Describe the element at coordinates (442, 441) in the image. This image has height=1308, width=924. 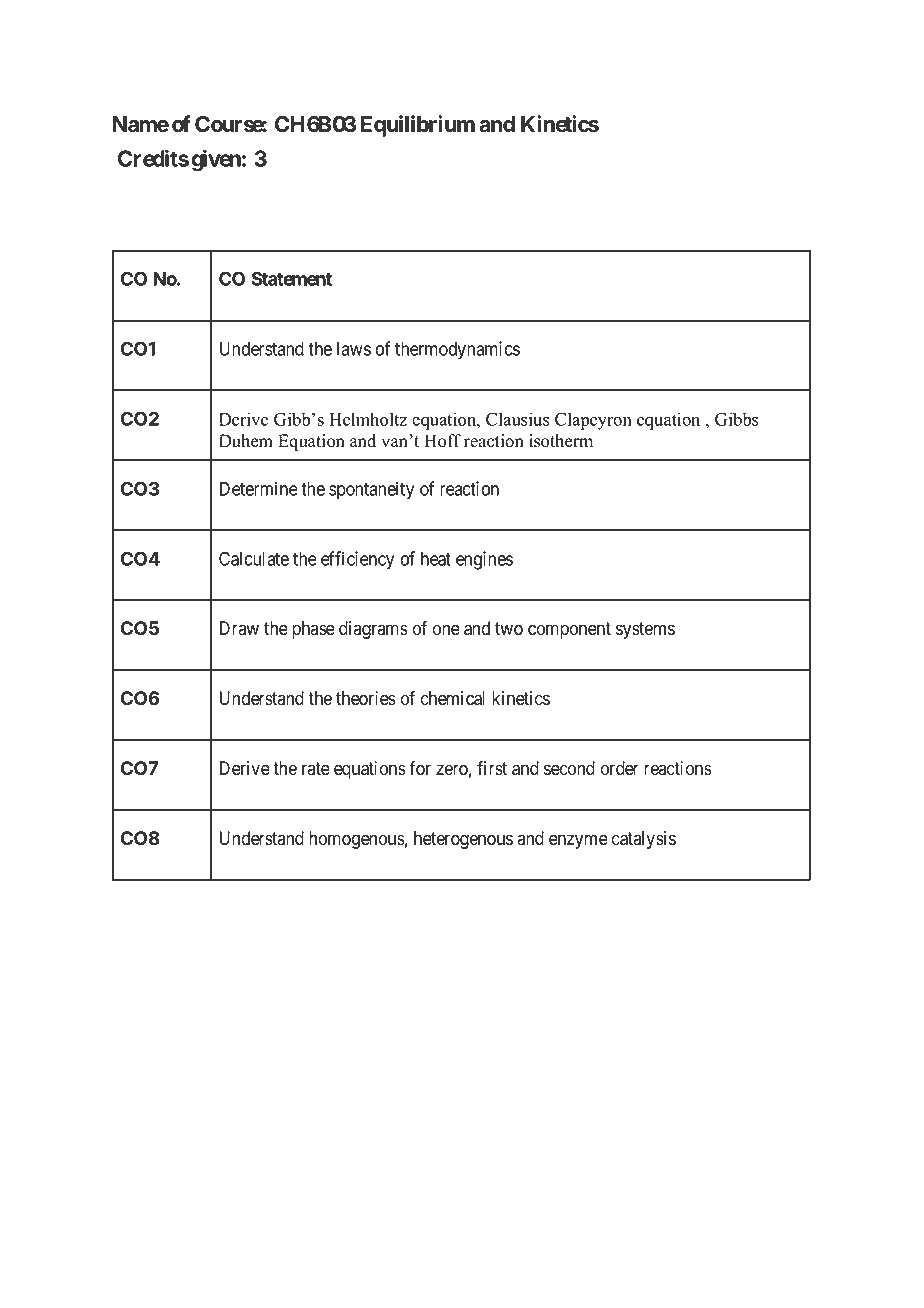
I see `Hoff` at that location.
